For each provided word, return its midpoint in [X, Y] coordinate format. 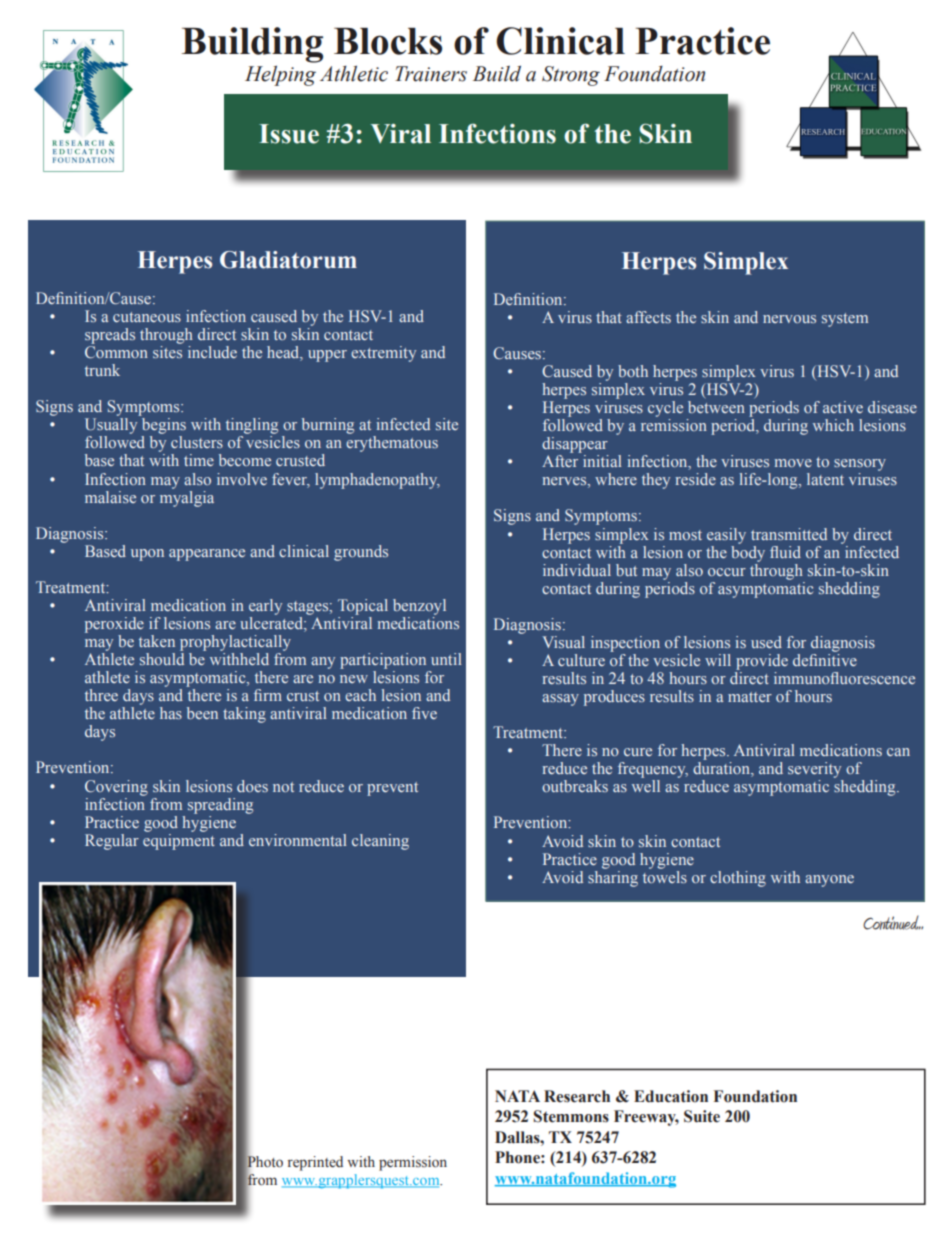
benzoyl [419, 607]
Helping [280, 76]
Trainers [431, 74]
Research [577, 1096]
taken [157, 641]
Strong [571, 76]
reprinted [315, 1163]
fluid [785, 552]
